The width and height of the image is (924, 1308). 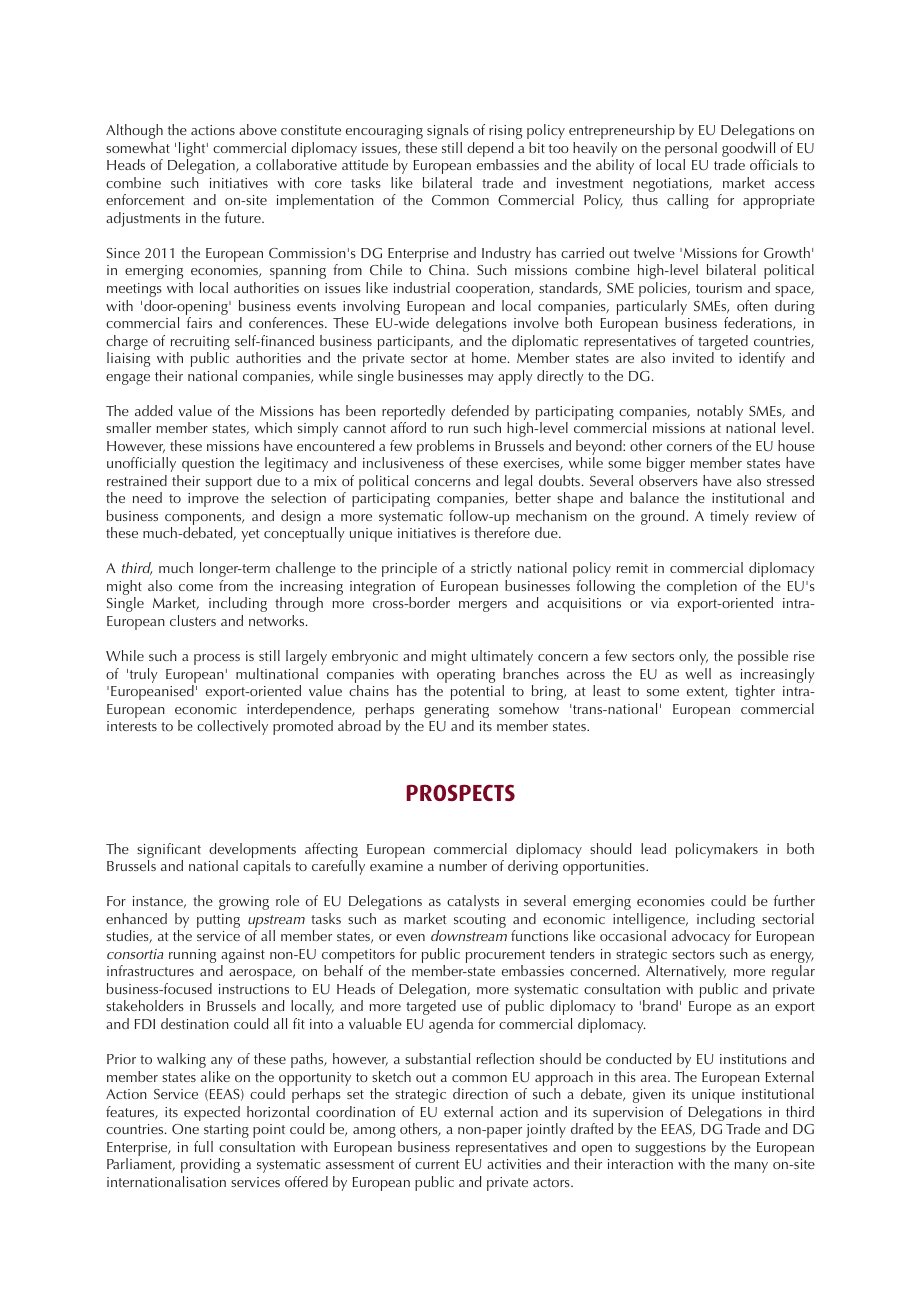 What do you see at coordinates (210, 1165) in the image?
I see `providing` at bounding box center [210, 1165].
